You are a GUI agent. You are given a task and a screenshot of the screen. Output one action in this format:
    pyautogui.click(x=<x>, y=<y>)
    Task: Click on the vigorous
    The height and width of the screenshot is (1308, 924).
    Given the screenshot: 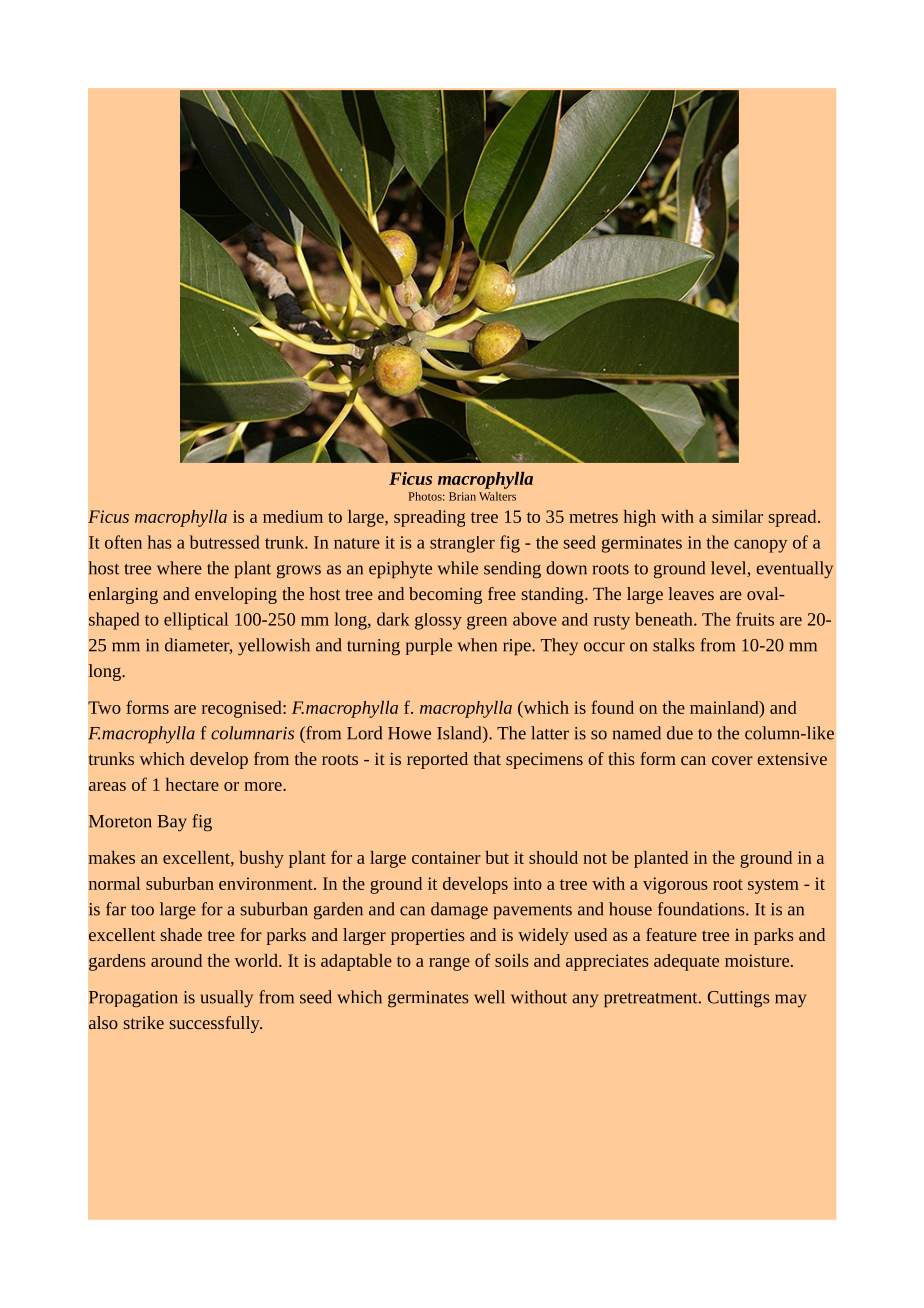 What is the action you would take?
    pyautogui.click(x=675, y=885)
